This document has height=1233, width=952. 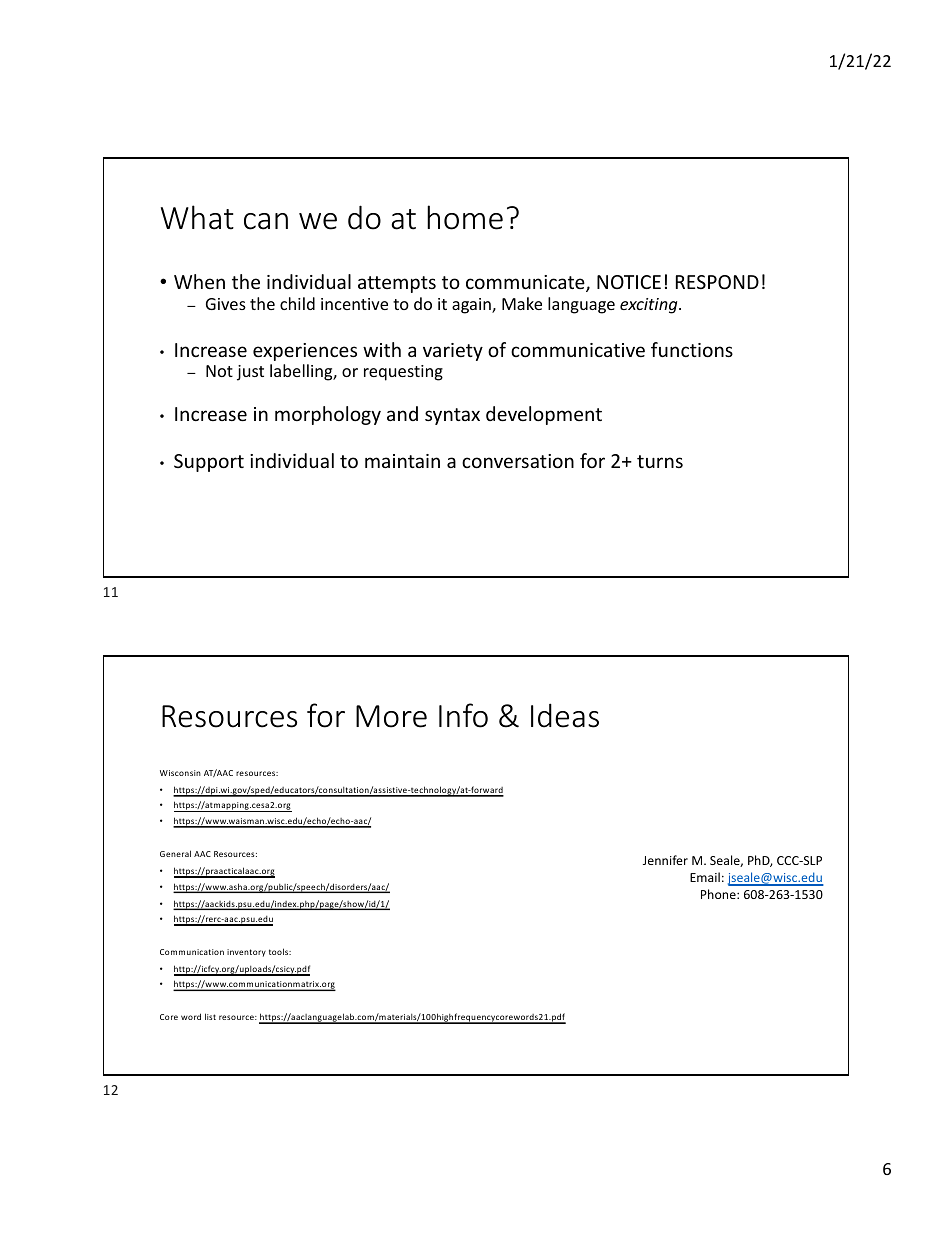 What do you see at coordinates (463, 715) in the document?
I see `Info` at bounding box center [463, 715].
